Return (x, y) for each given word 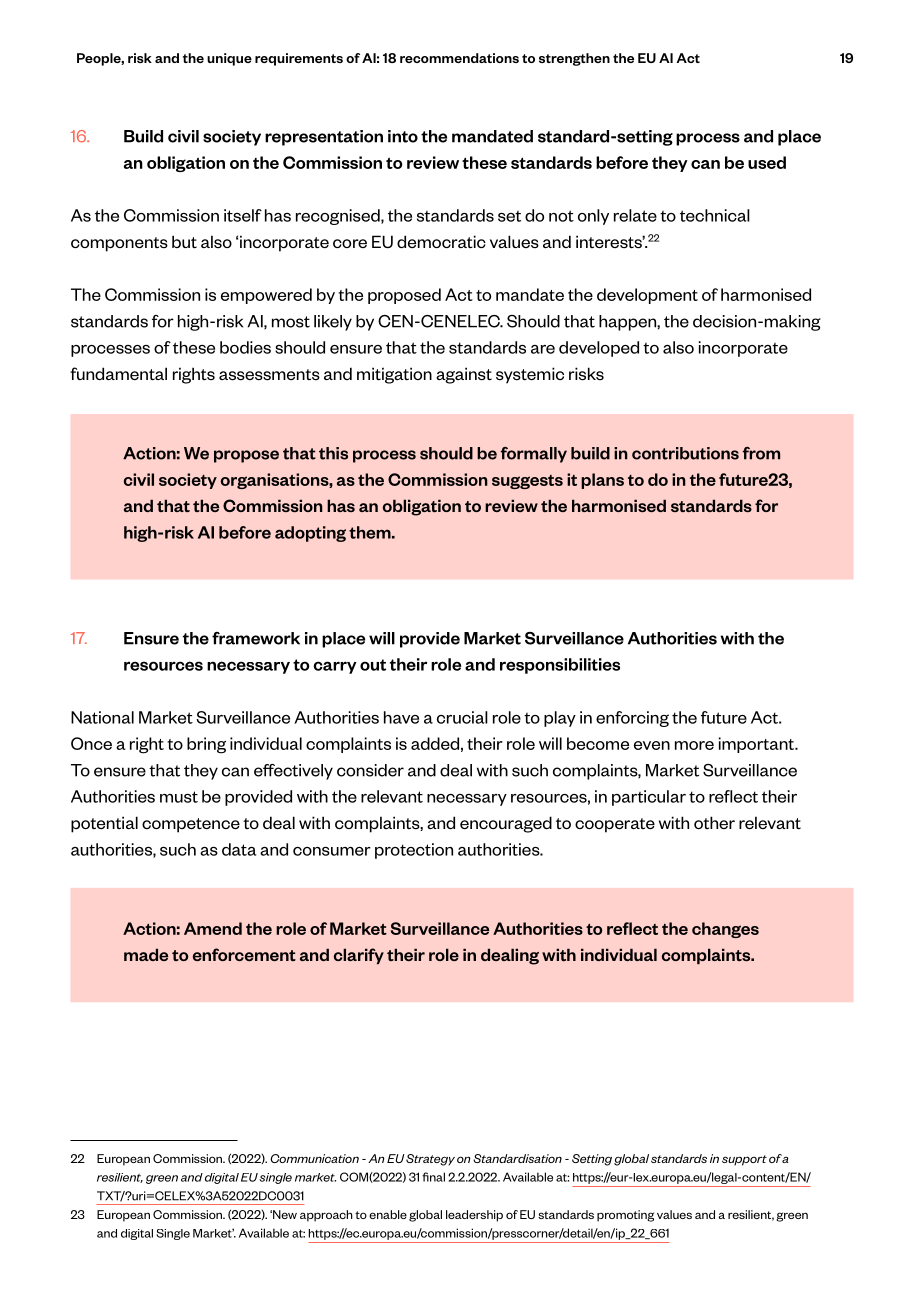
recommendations (459, 58)
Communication (314, 1158)
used (767, 162)
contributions (685, 453)
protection (414, 851)
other (714, 822)
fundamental (118, 374)
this (333, 453)
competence (191, 825)
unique (229, 59)
